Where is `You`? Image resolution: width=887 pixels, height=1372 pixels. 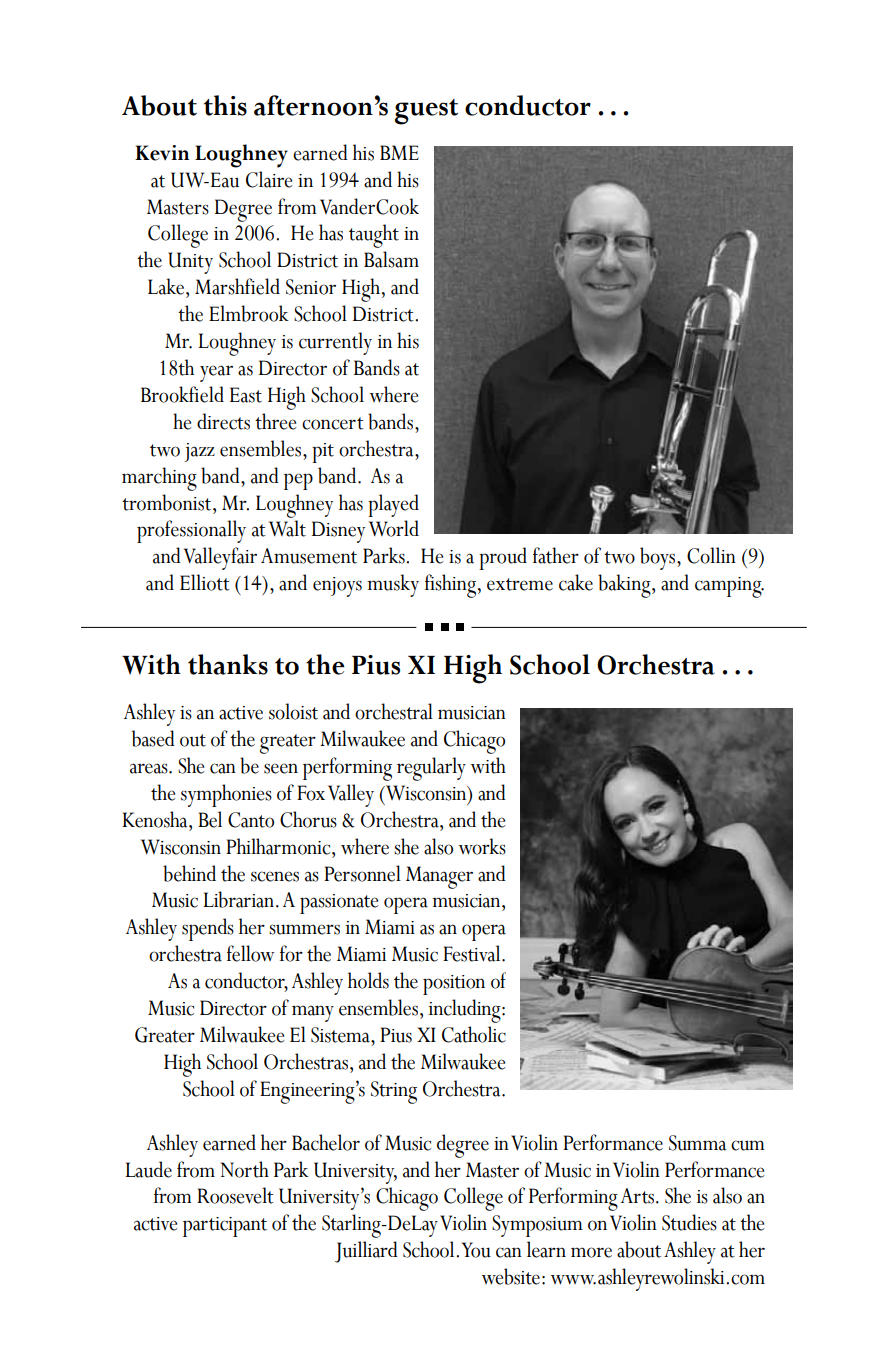 You is located at coordinates (476, 1250).
